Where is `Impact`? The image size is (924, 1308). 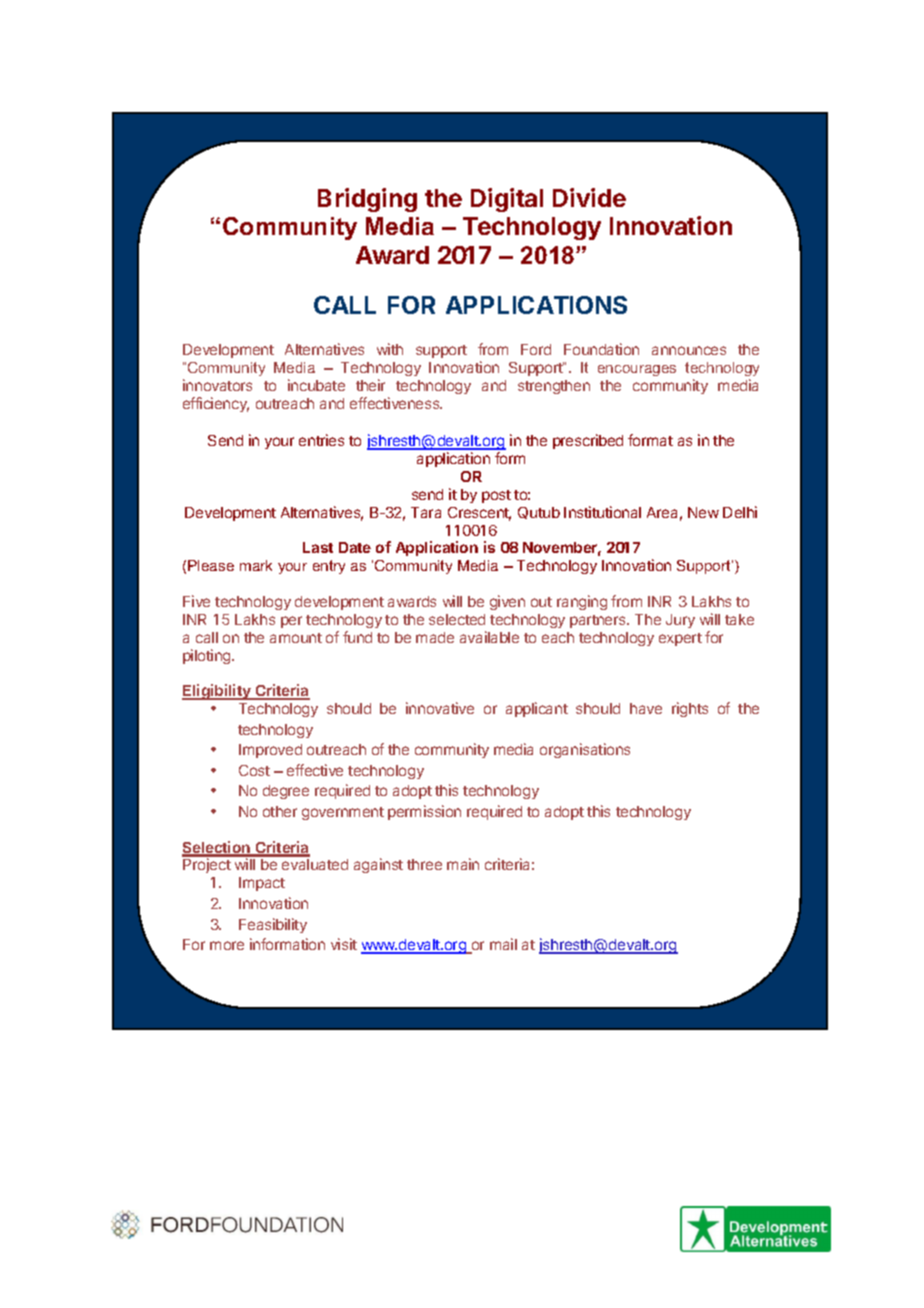 Impact is located at coordinates (262, 884).
